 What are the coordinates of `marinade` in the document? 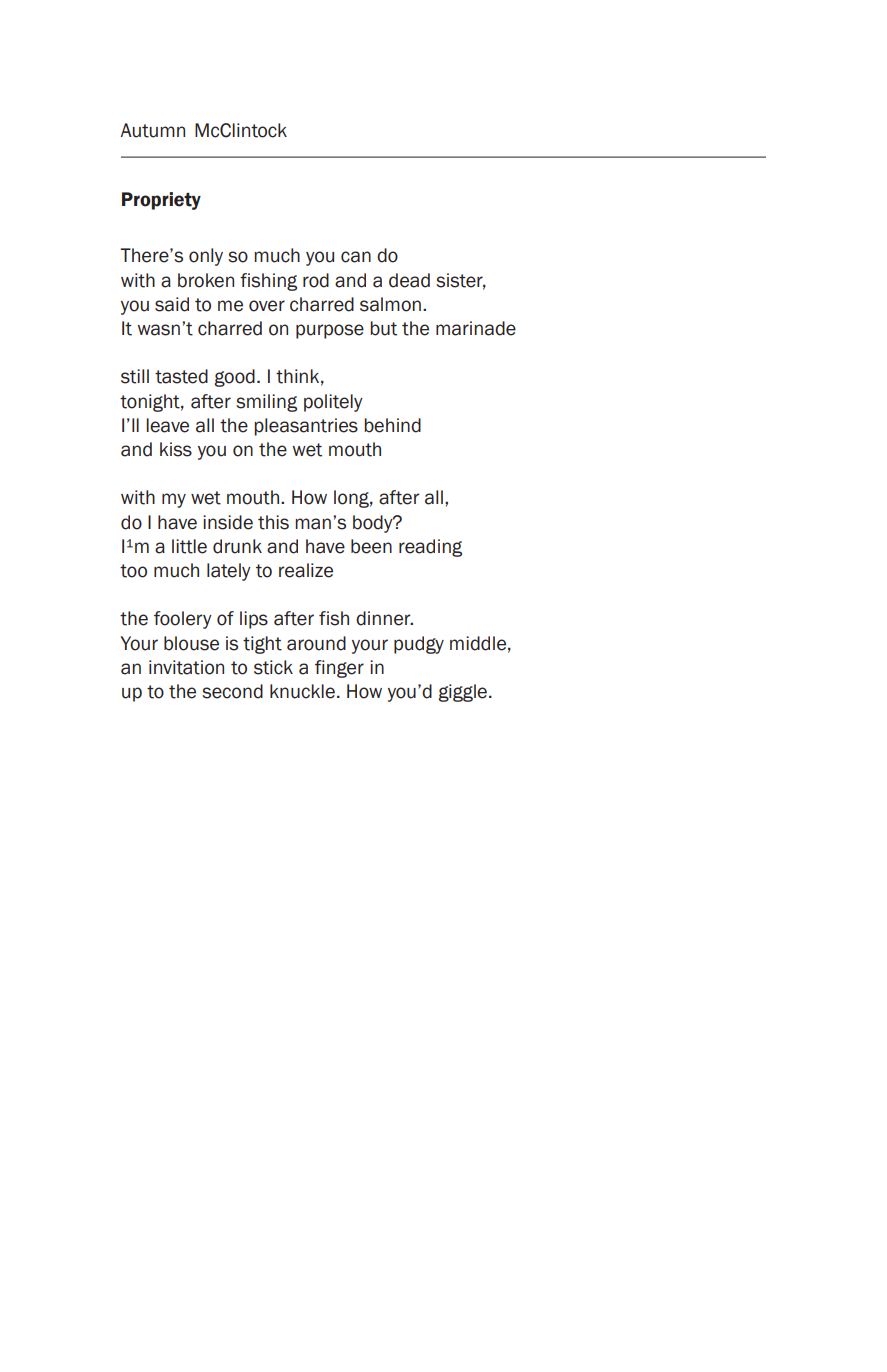 It's located at (476, 328).
